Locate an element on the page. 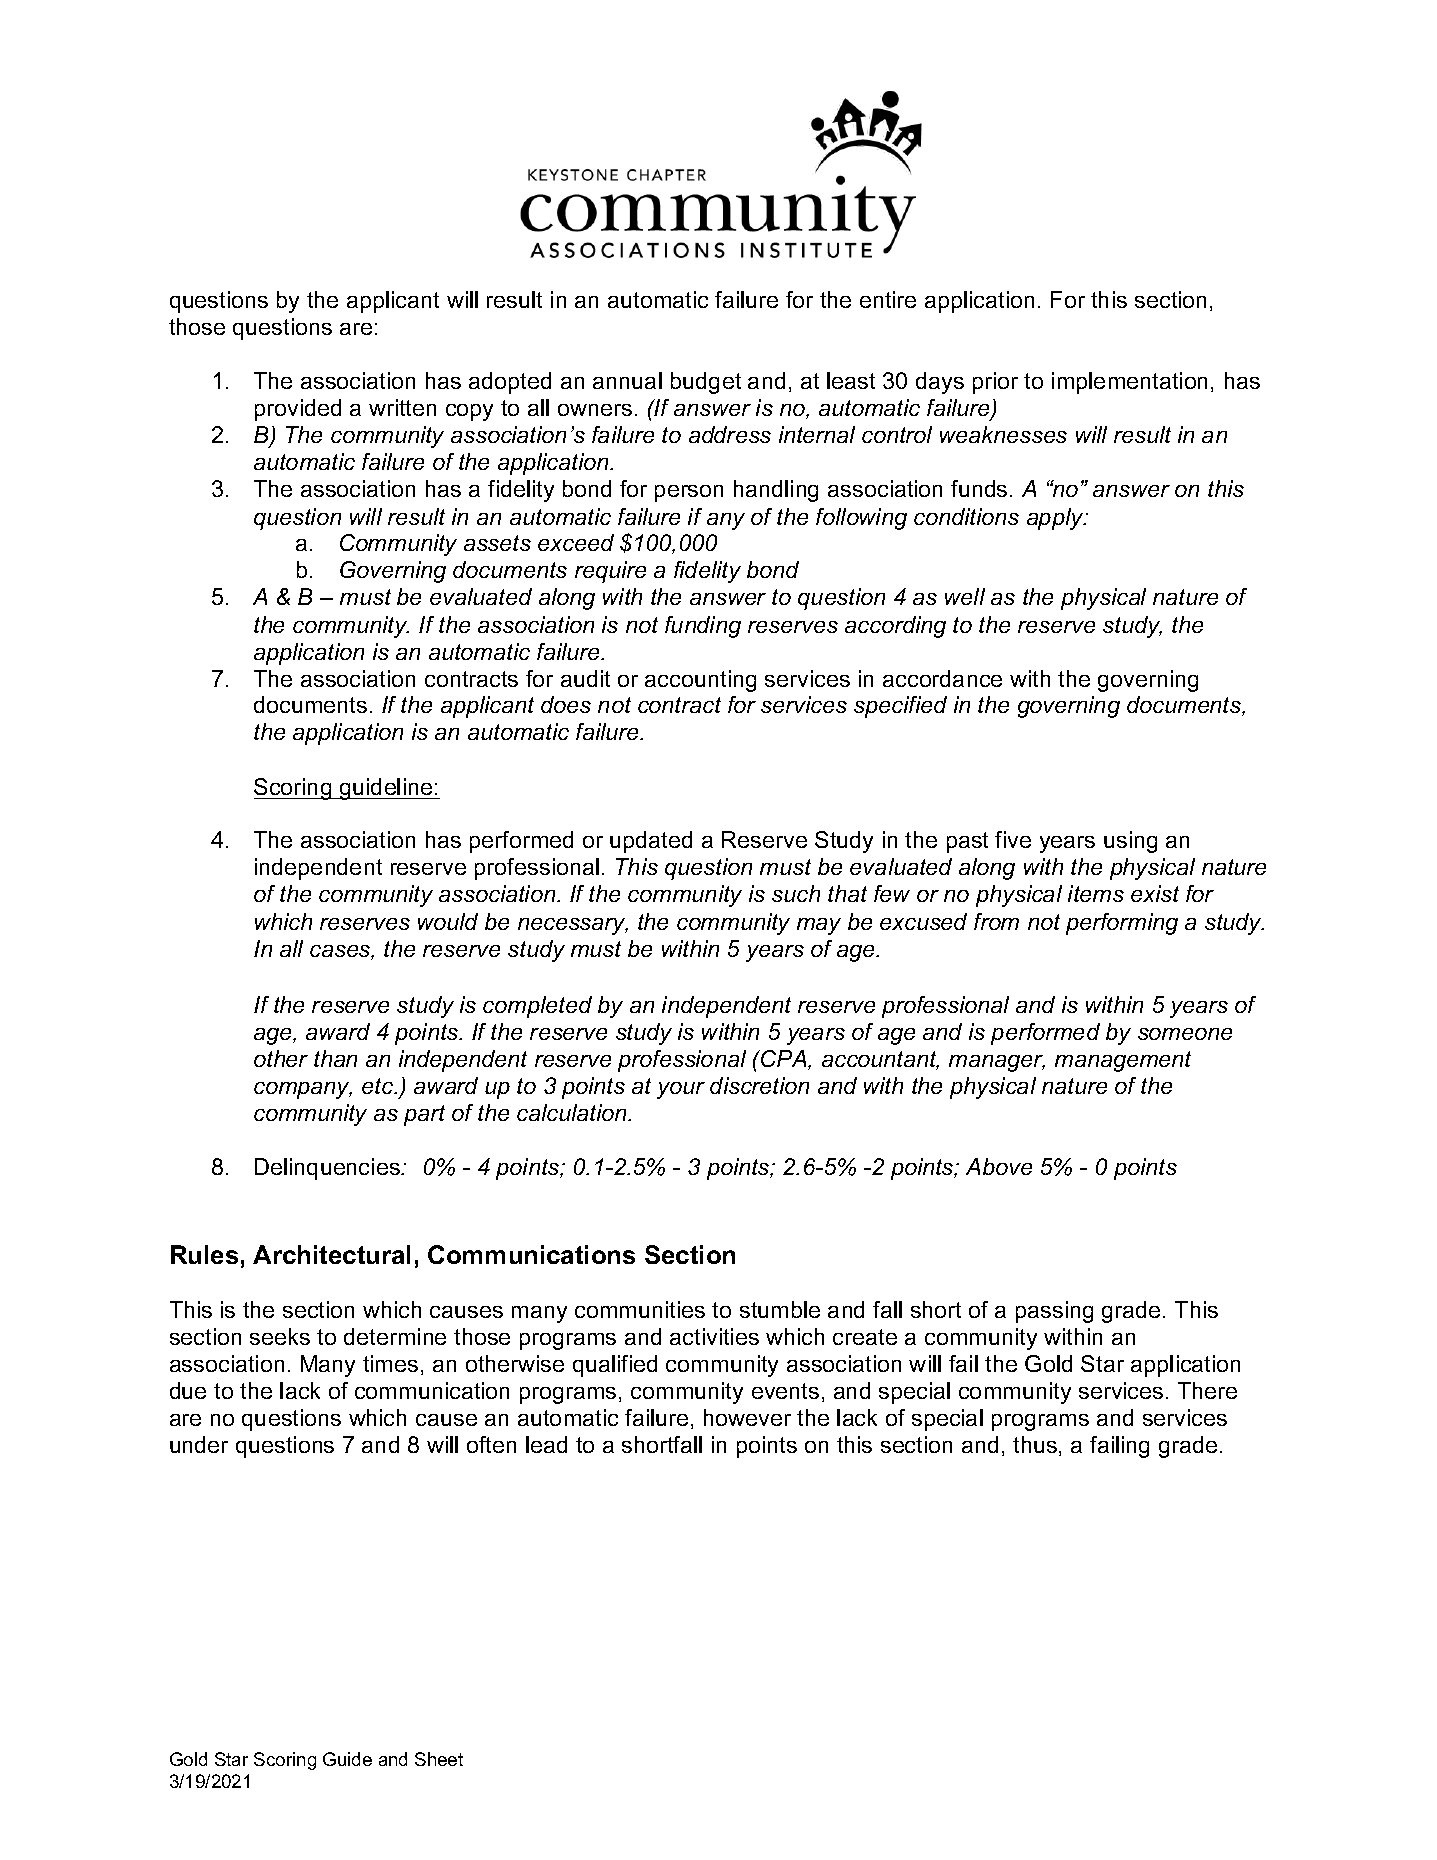  provided is located at coordinates (298, 410).
